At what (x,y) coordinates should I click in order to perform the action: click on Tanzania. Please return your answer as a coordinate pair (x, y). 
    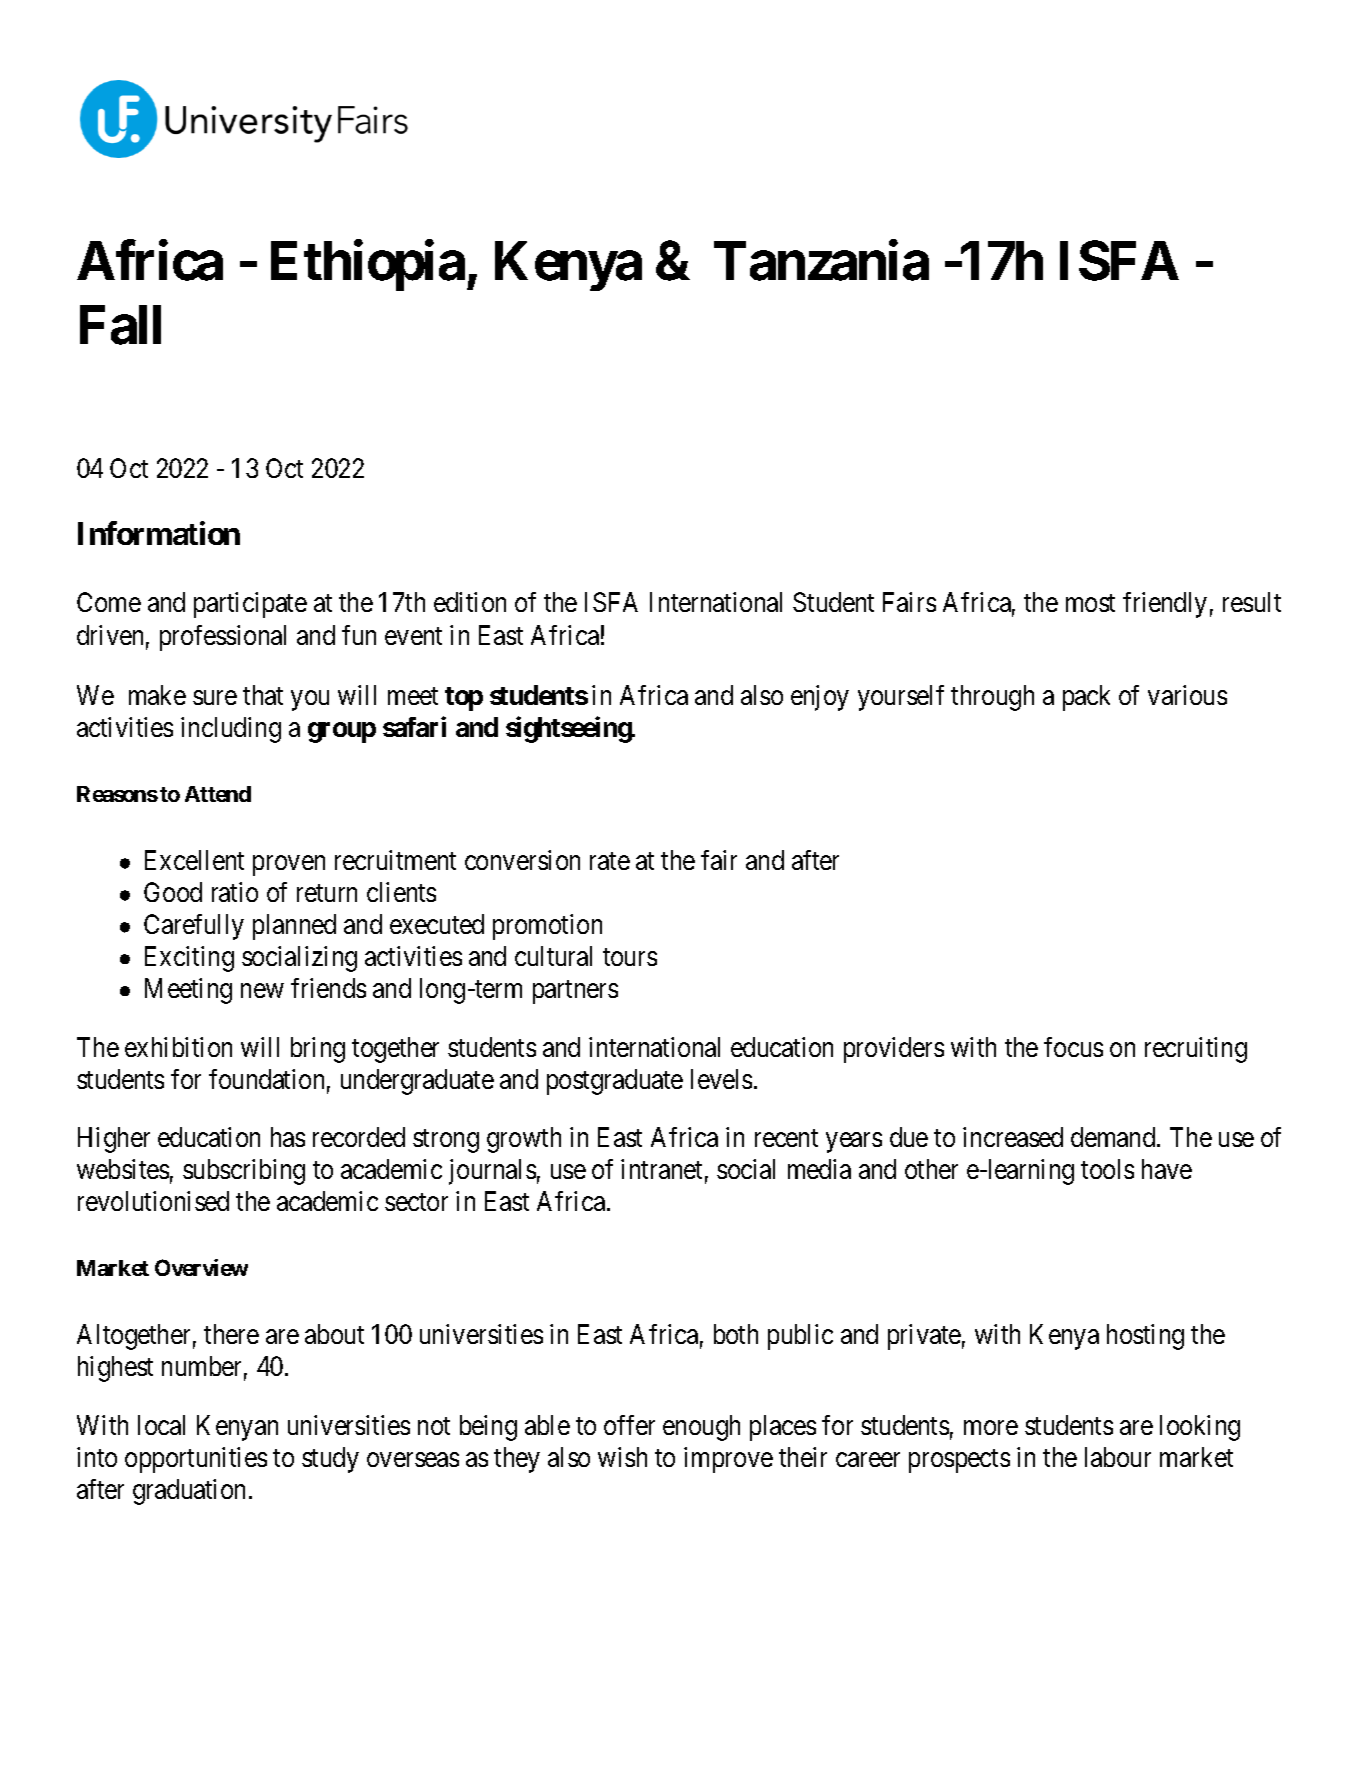
    Looking at the image, I should click on (821, 261).
